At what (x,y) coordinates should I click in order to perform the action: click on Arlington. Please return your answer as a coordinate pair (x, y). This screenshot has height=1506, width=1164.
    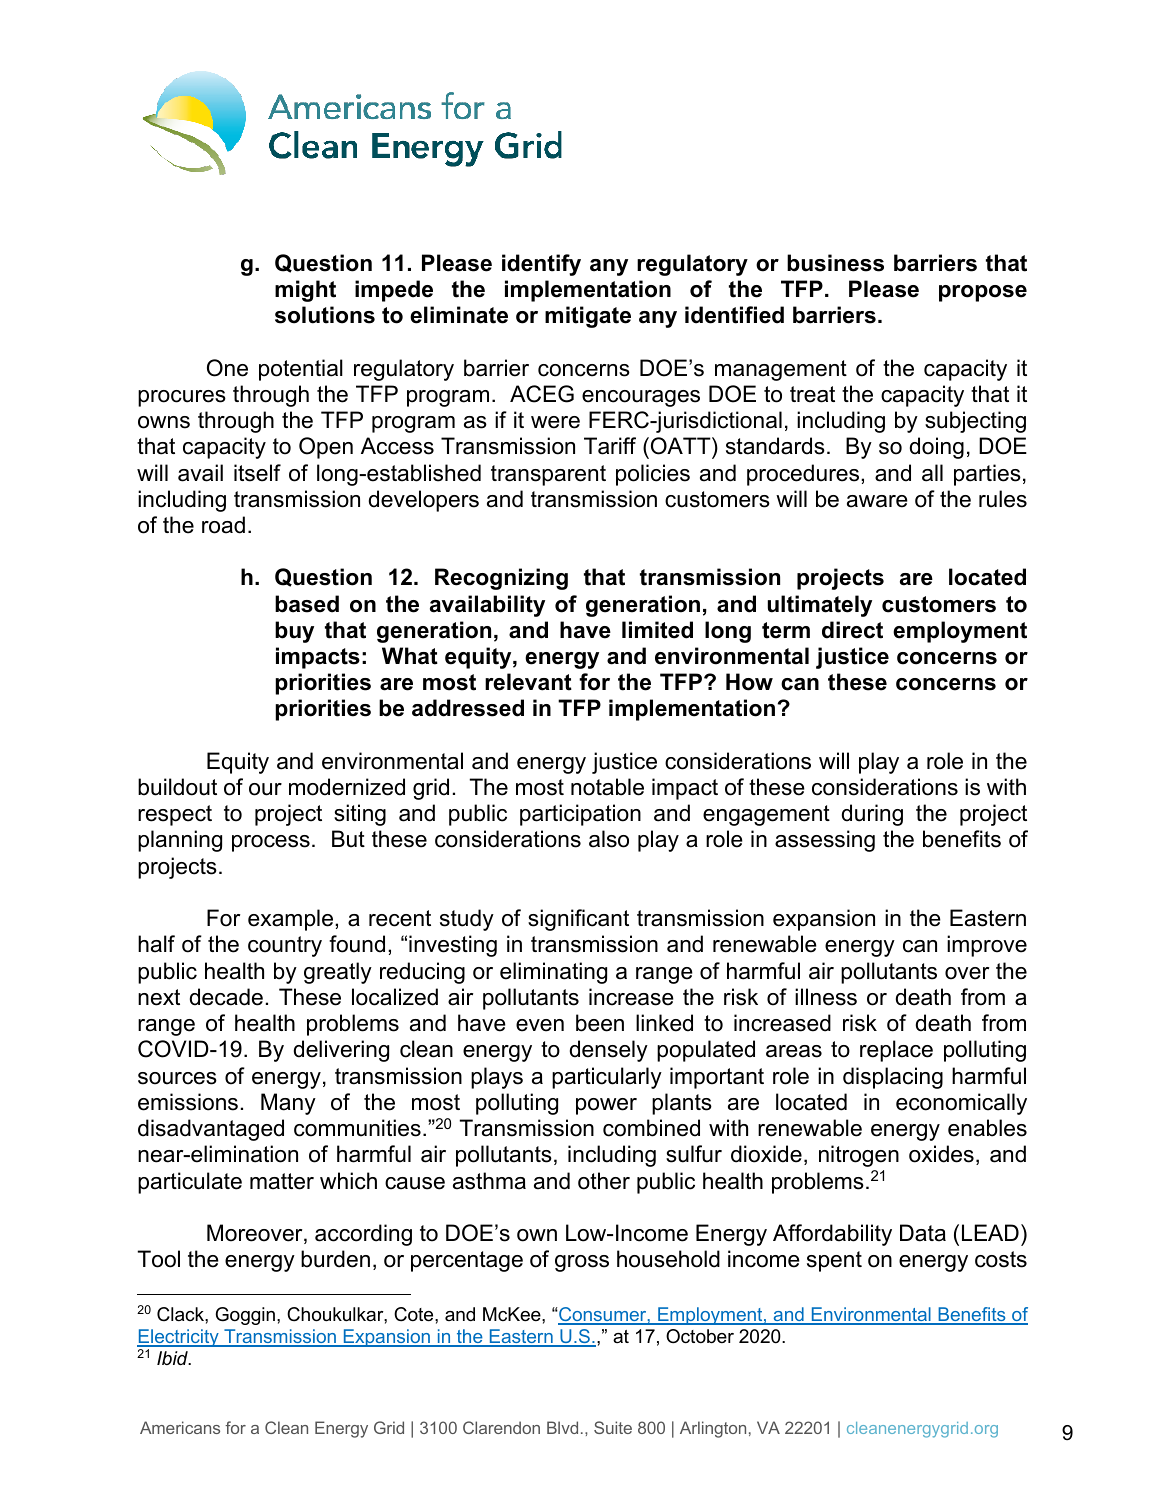
    Looking at the image, I should click on (713, 1429).
